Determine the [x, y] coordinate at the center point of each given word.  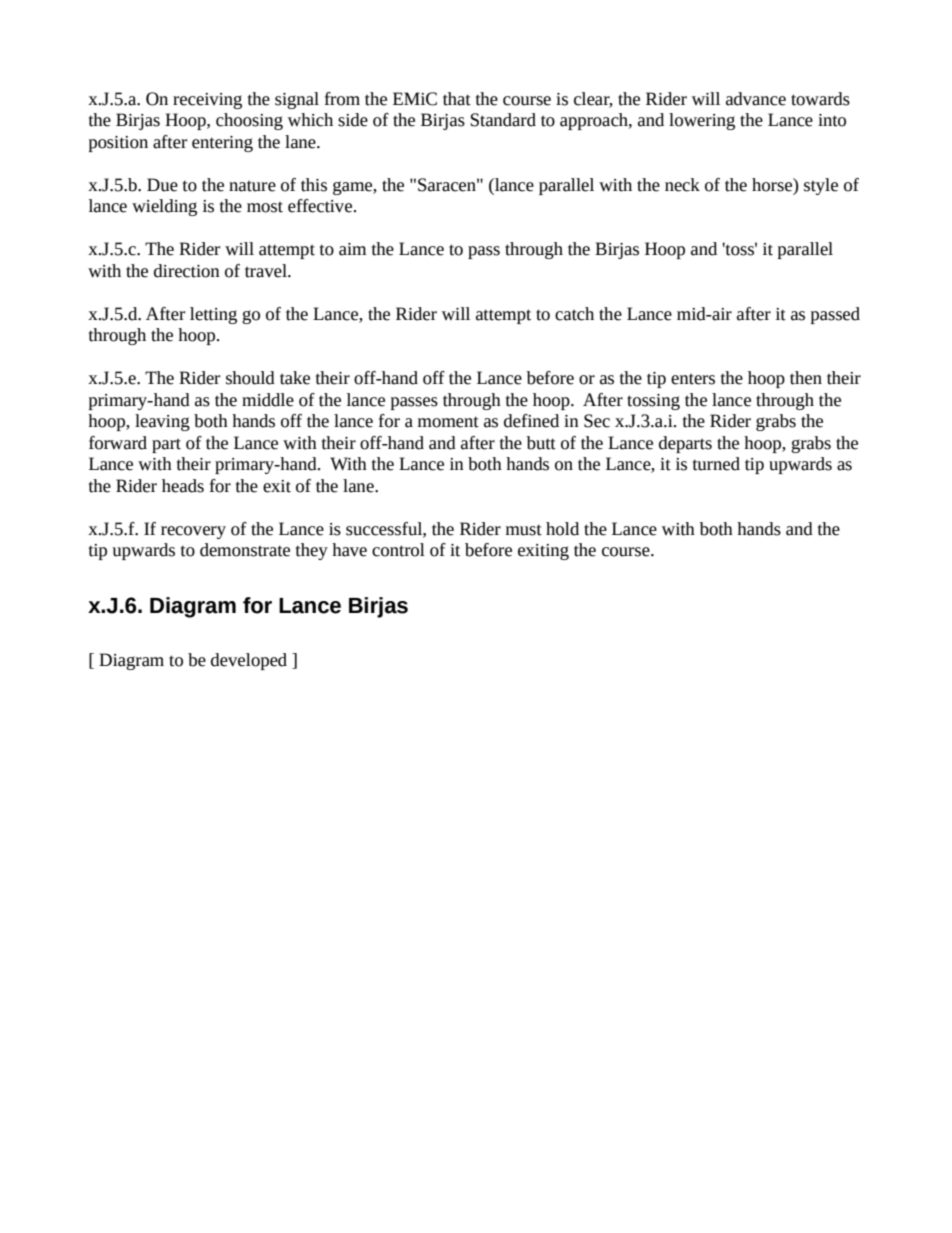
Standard [503, 120]
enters [693, 379]
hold [562, 529]
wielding [164, 207]
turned [716, 464]
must [524, 530]
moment [448, 422]
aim [352, 249]
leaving [162, 422]
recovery [193, 532]
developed [249, 661]
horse [773, 186]
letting [213, 315]
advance [756, 99]
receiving [207, 101]
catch [574, 314]
